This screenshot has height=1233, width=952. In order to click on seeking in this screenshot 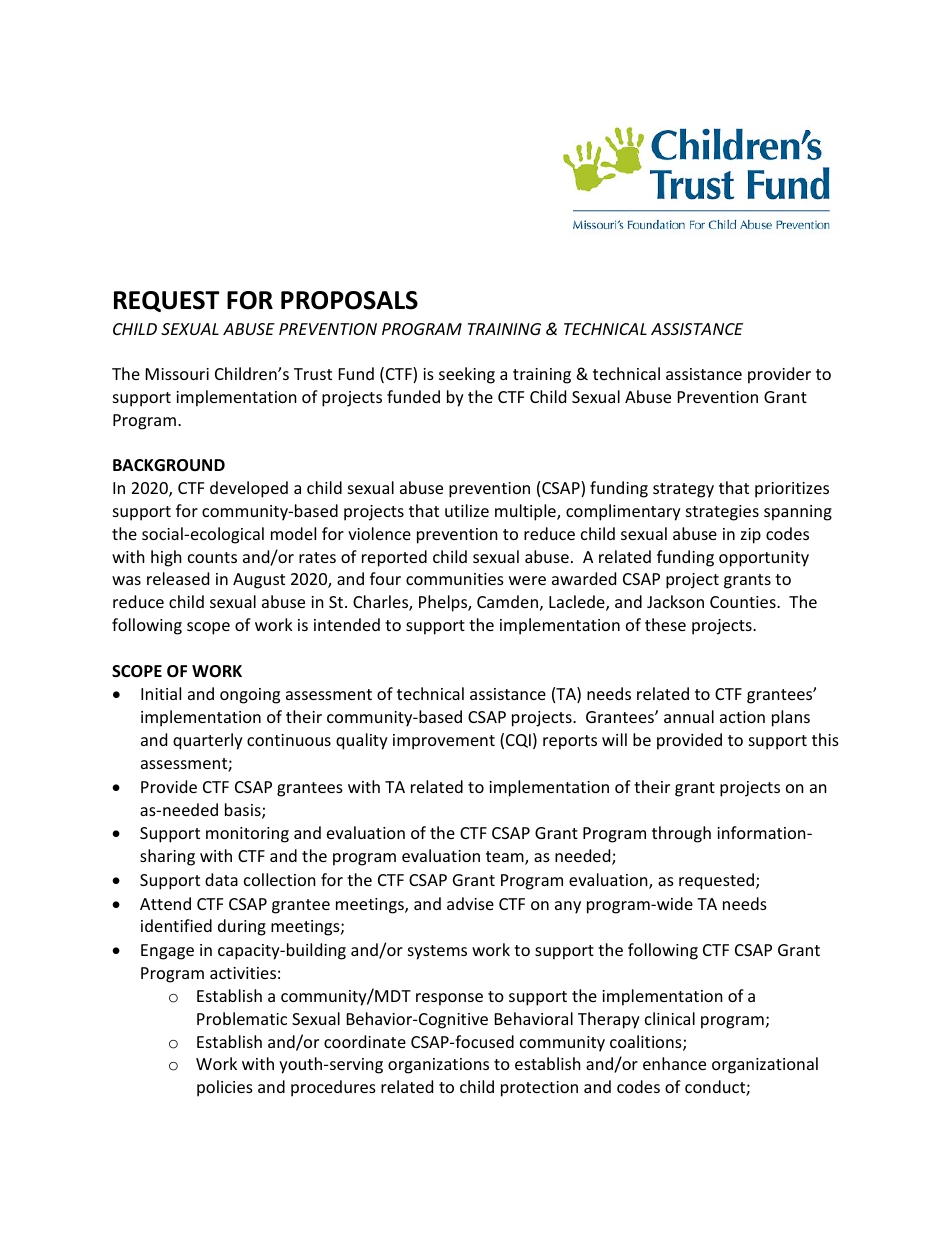, I will do `click(467, 375)`.
